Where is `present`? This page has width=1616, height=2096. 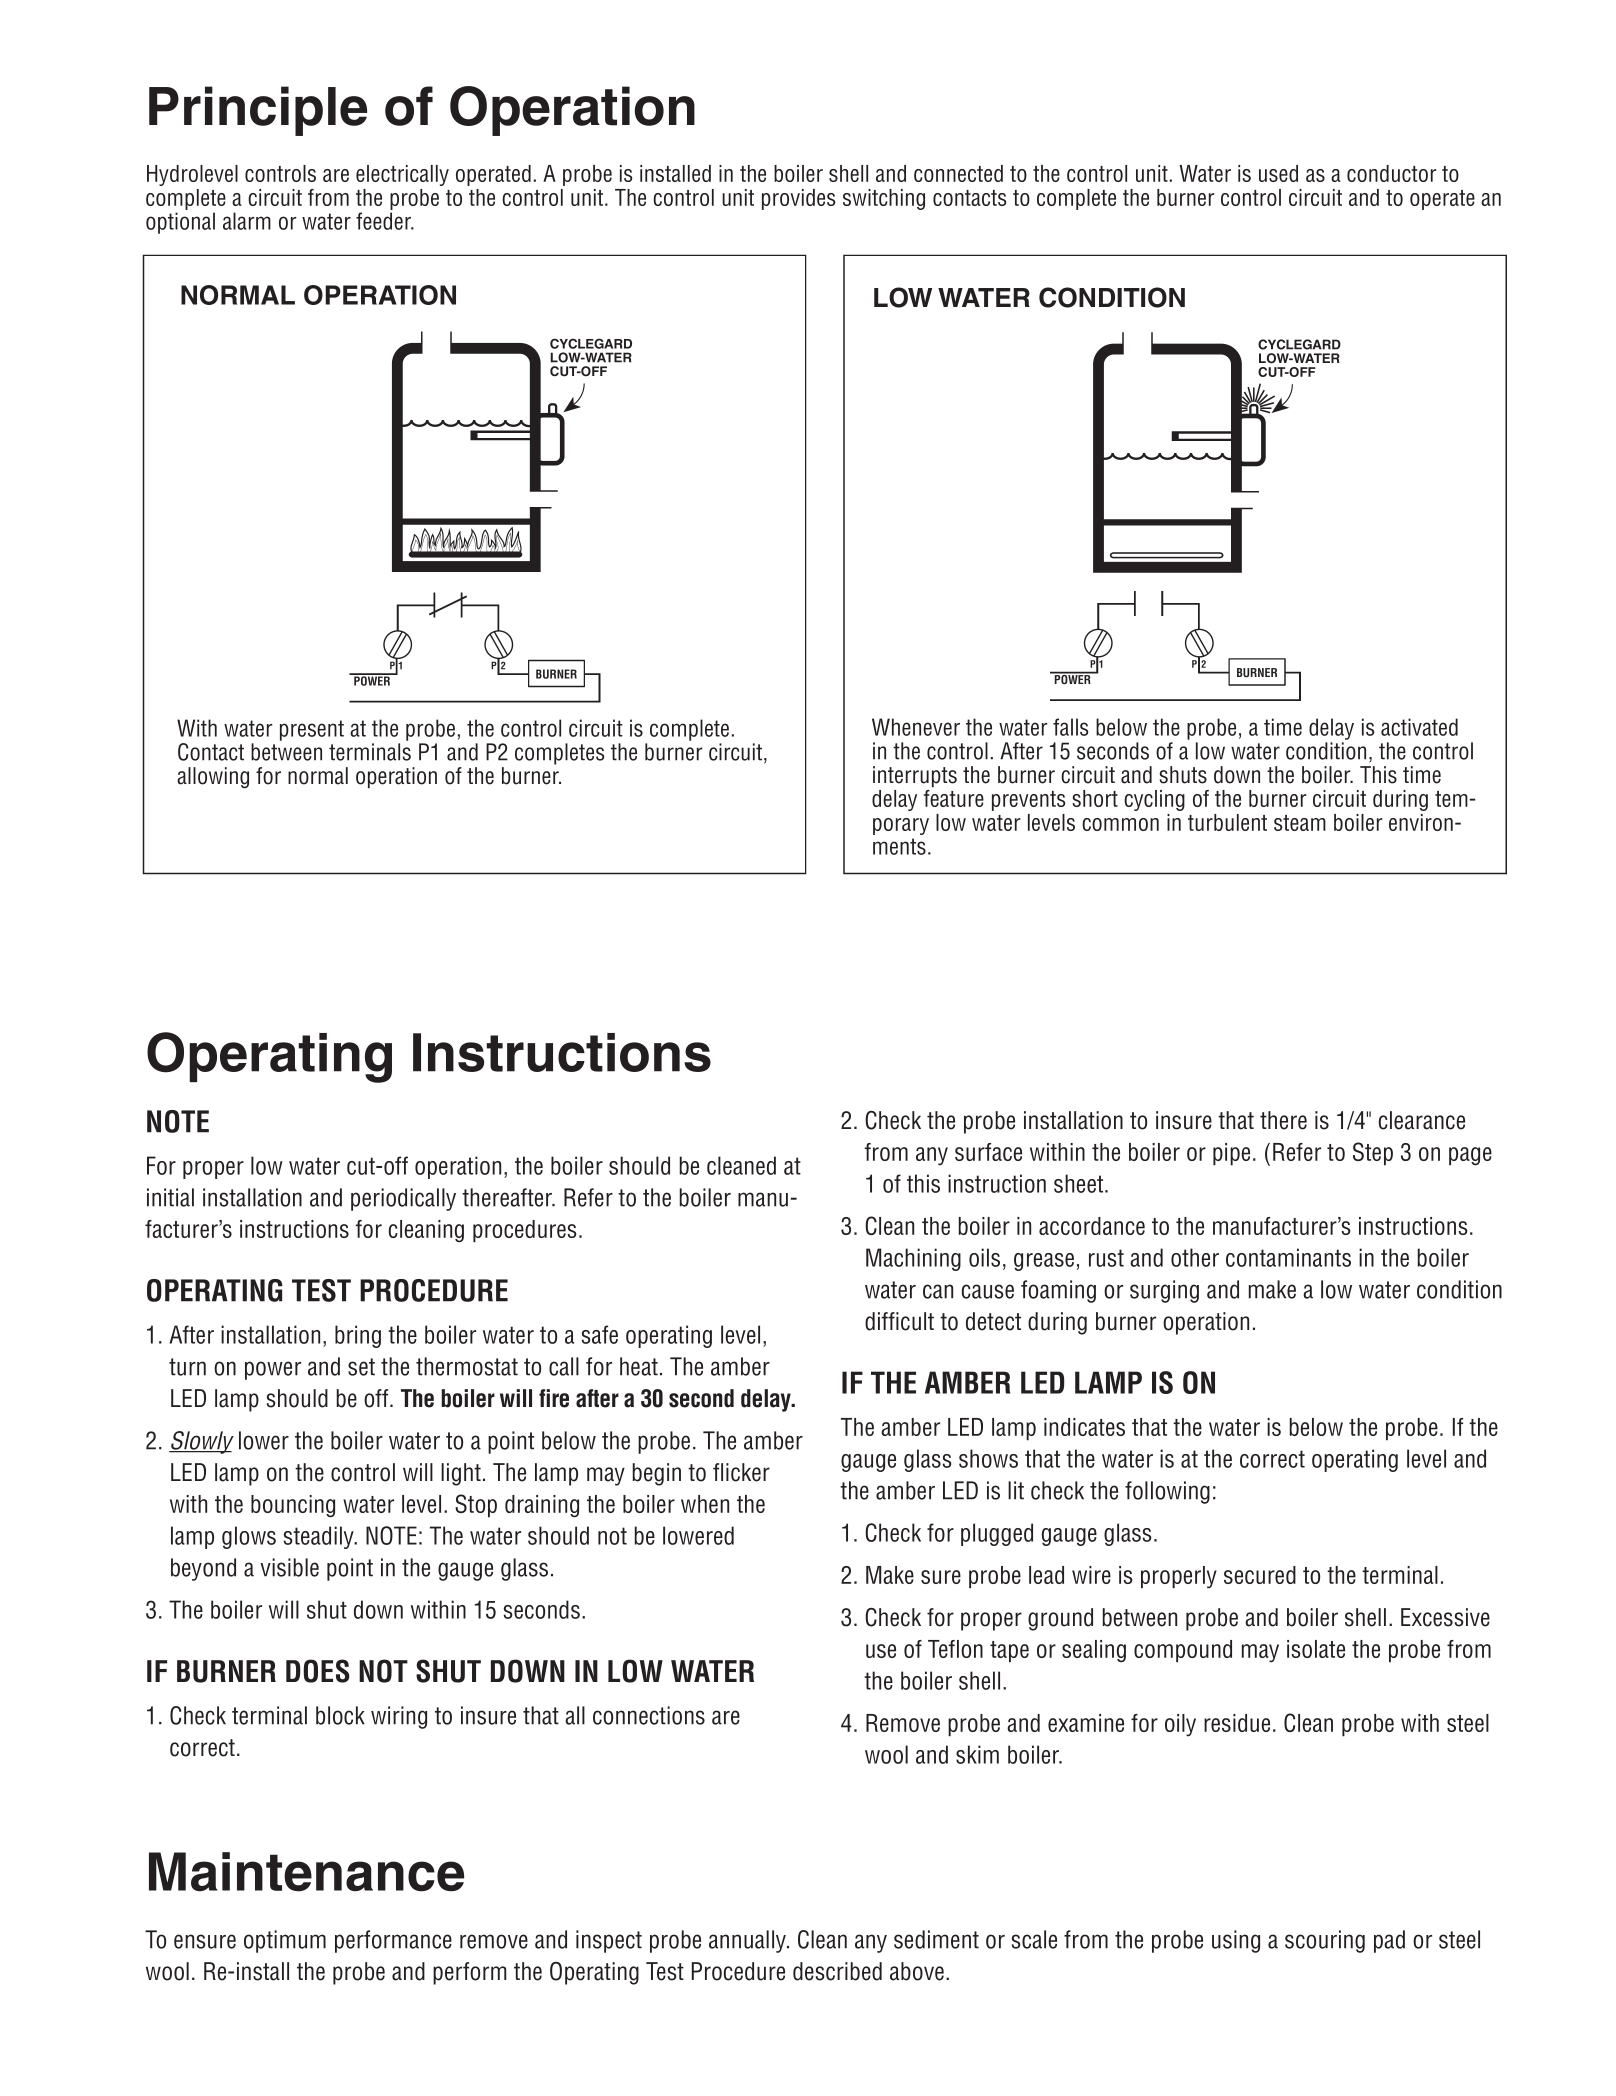 present is located at coordinates (312, 730).
